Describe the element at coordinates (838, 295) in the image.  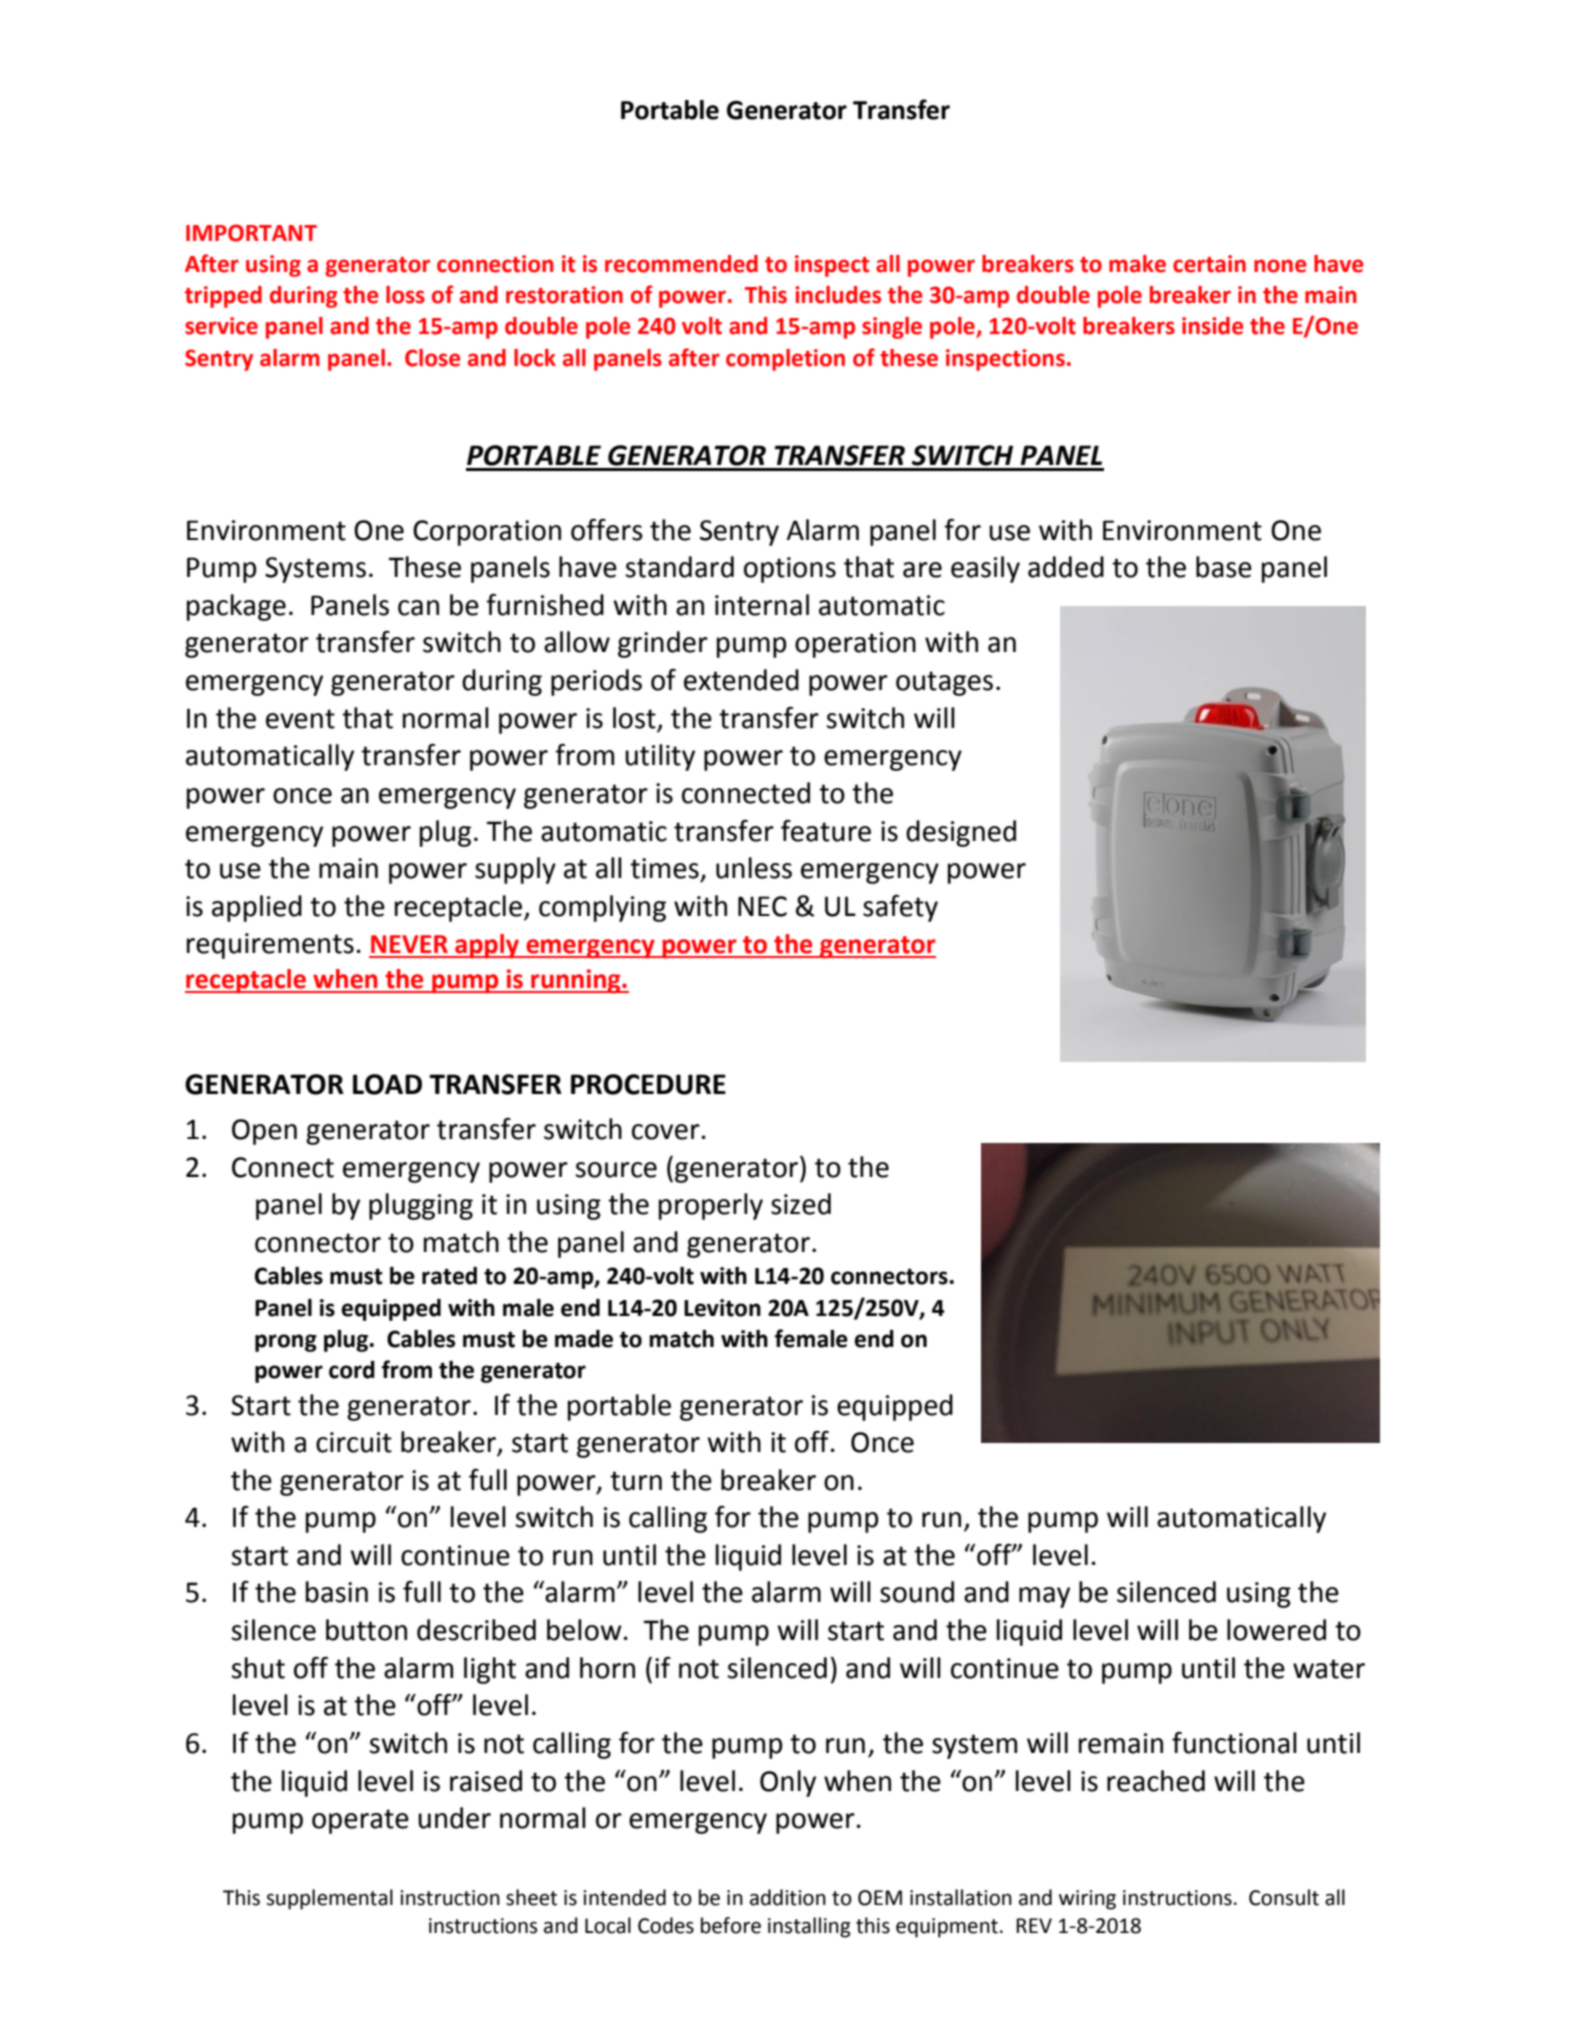
I see `includes` at that location.
